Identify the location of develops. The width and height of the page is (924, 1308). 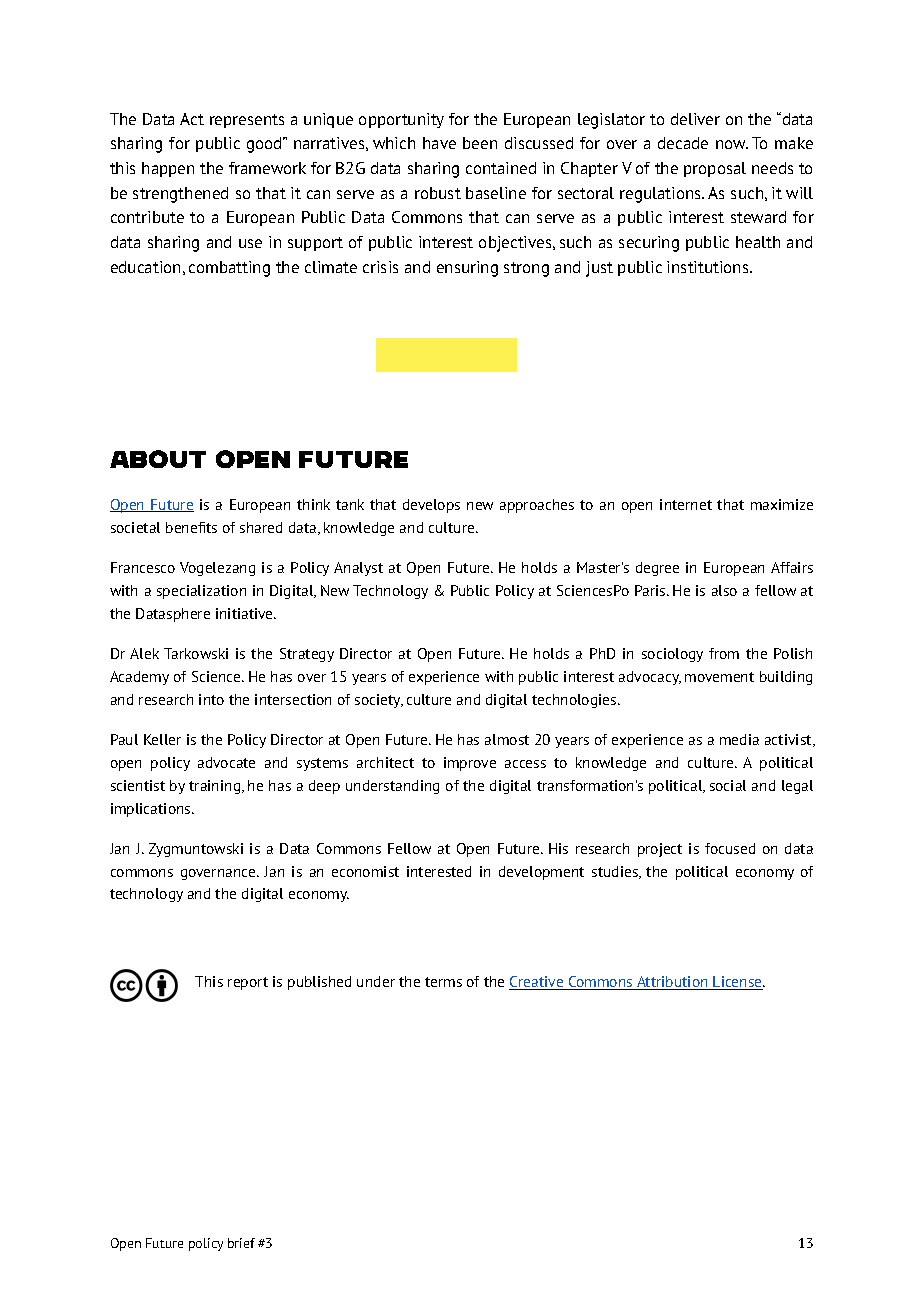
(431, 506).
